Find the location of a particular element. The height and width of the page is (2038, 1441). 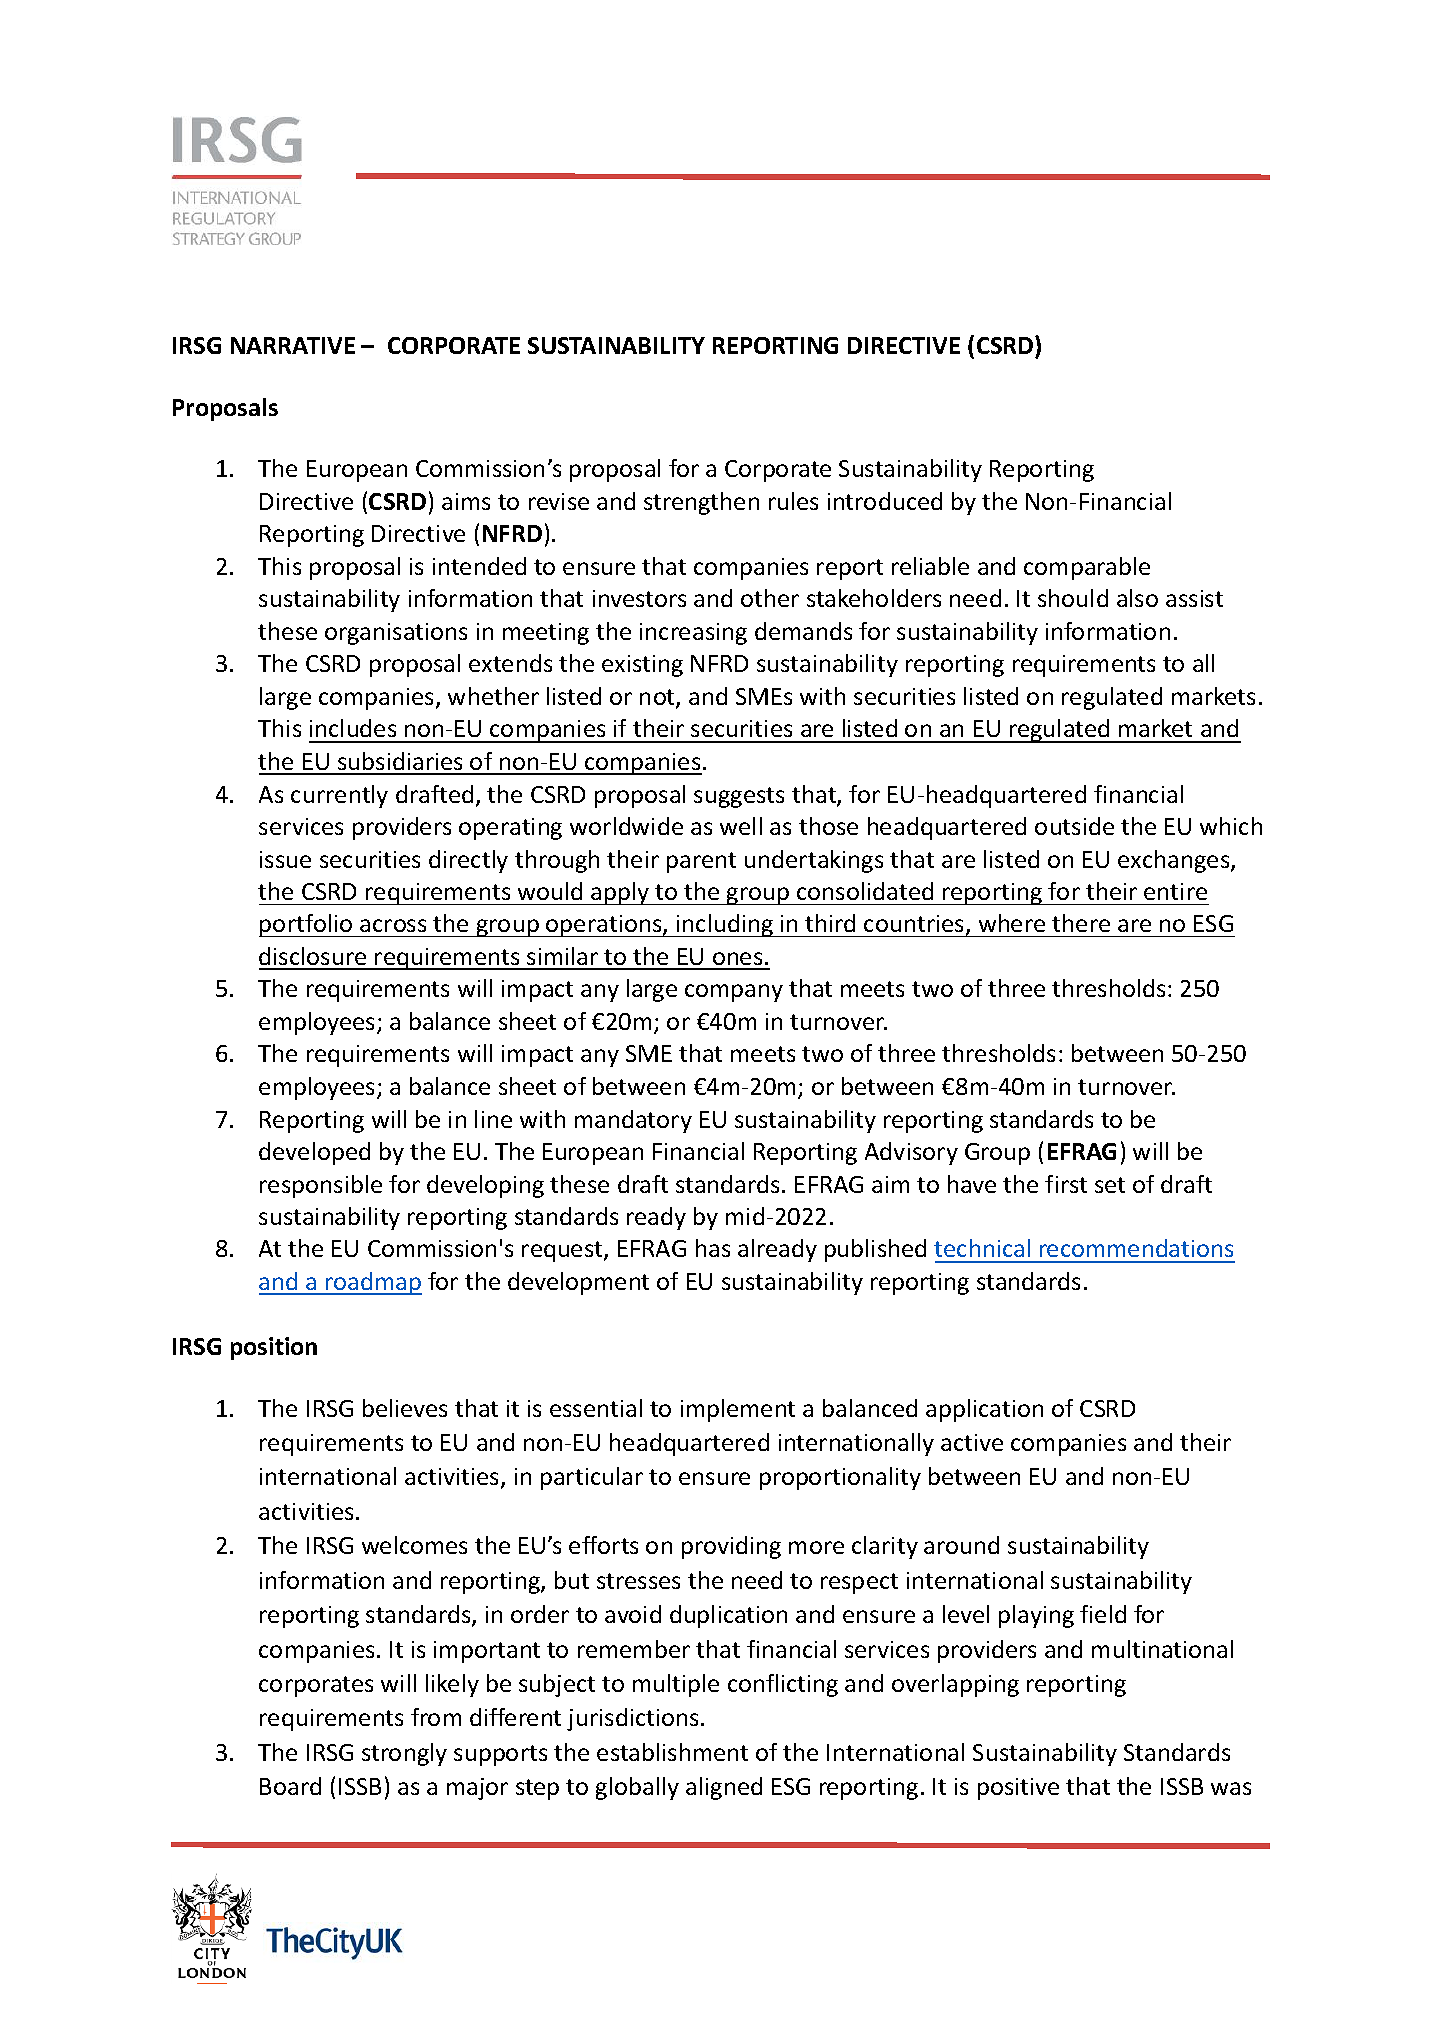

company is located at coordinates (734, 993).
